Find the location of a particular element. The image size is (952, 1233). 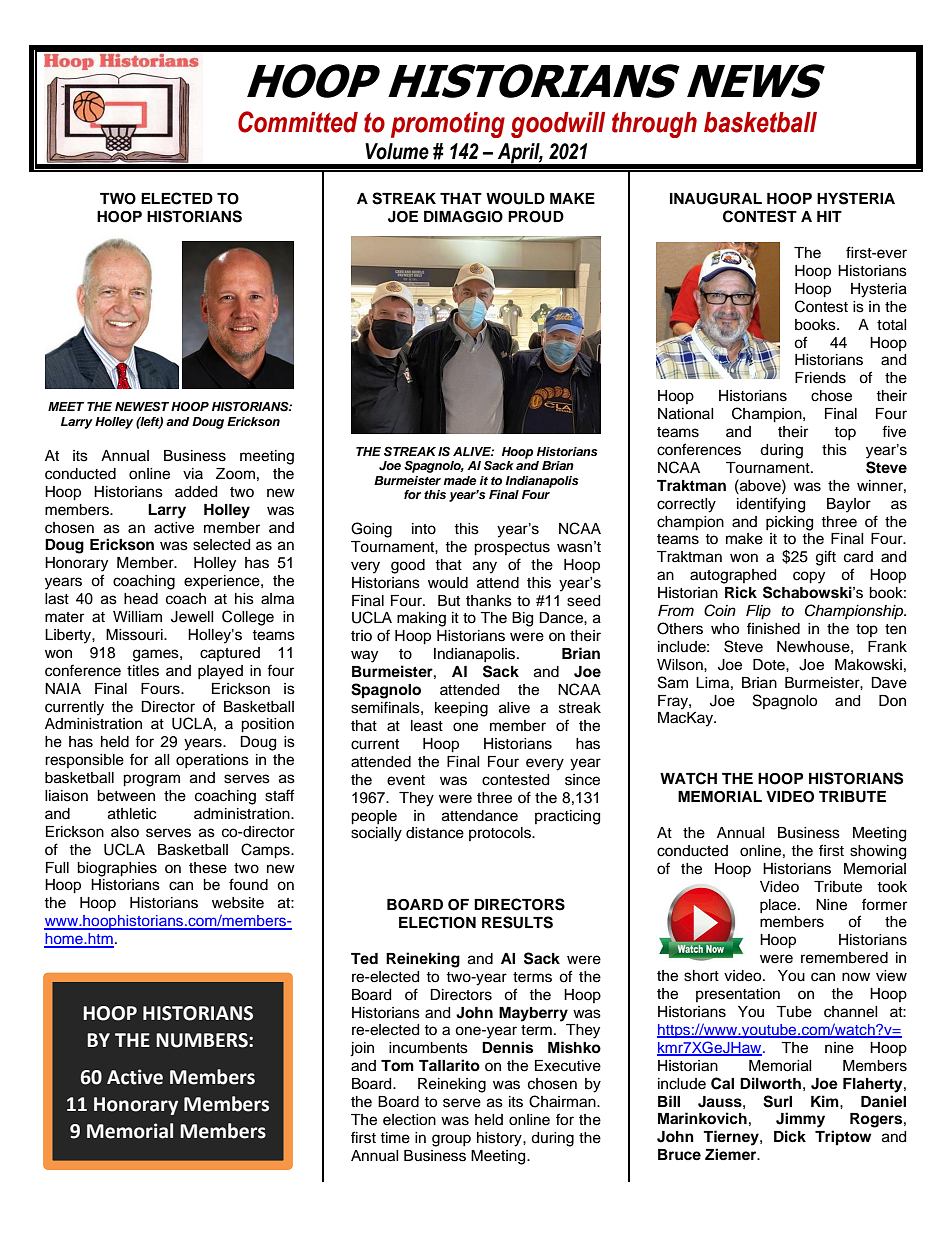

identifying is located at coordinates (771, 505).
